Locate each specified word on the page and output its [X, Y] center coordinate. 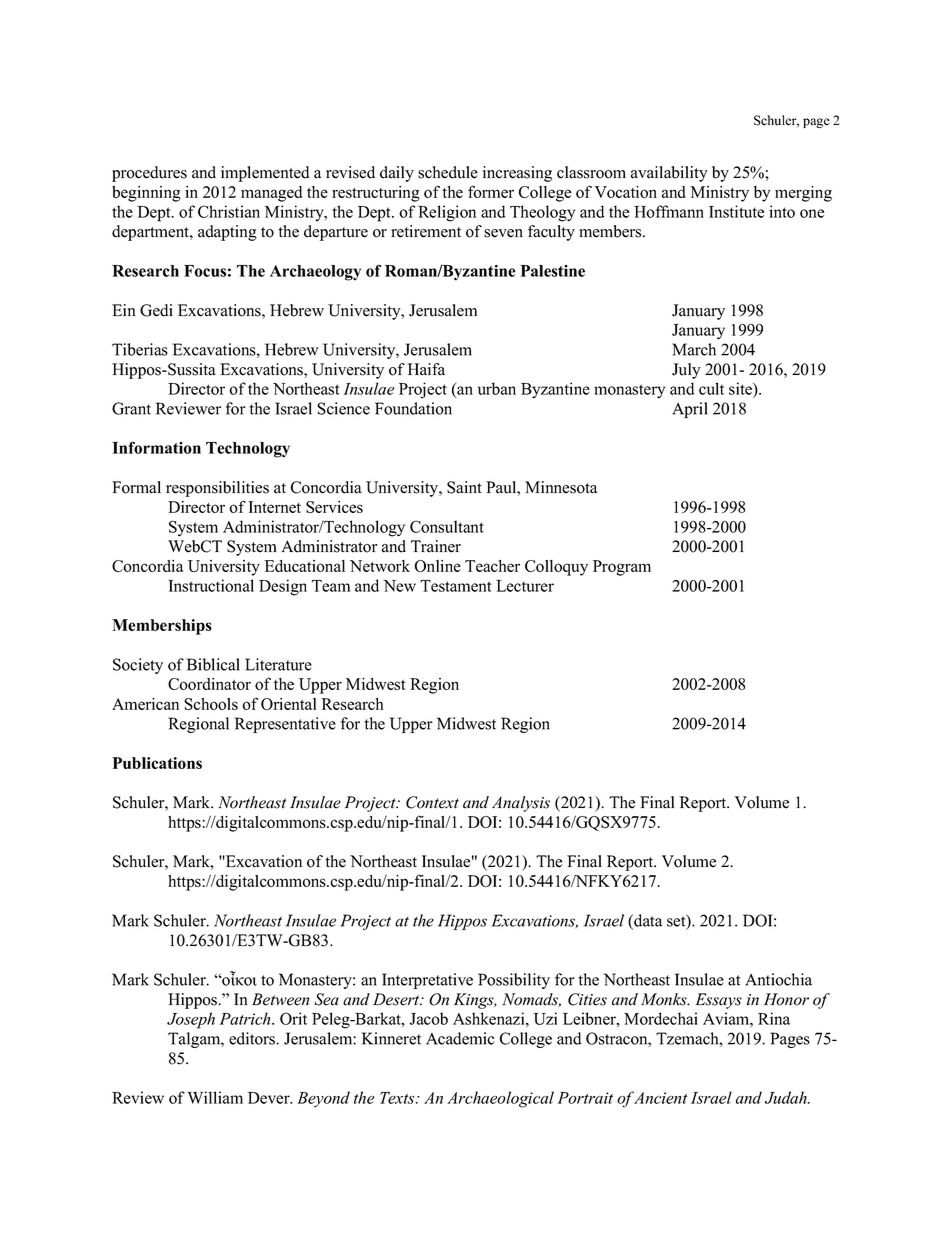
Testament [455, 586]
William [215, 1097]
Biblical [213, 664]
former [491, 191]
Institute [736, 211]
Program [622, 568]
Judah [787, 1097]
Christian [229, 211]
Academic [460, 1038]
